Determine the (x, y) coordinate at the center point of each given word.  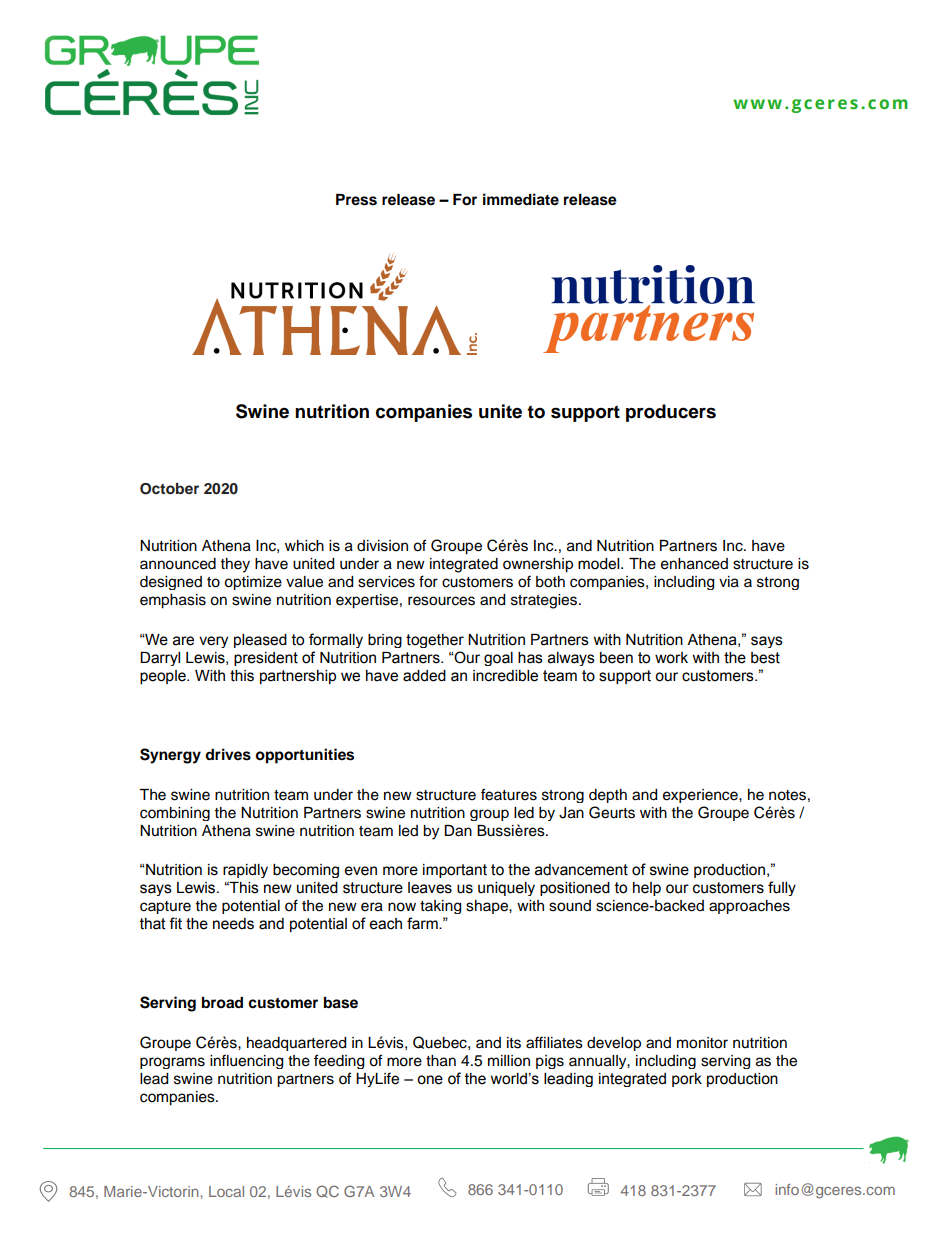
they (235, 565)
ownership (538, 565)
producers (671, 413)
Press (356, 200)
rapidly (245, 871)
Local (226, 1191)
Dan (458, 831)
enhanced (694, 564)
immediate (521, 199)
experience (701, 796)
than (441, 1061)
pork (687, 1080)
